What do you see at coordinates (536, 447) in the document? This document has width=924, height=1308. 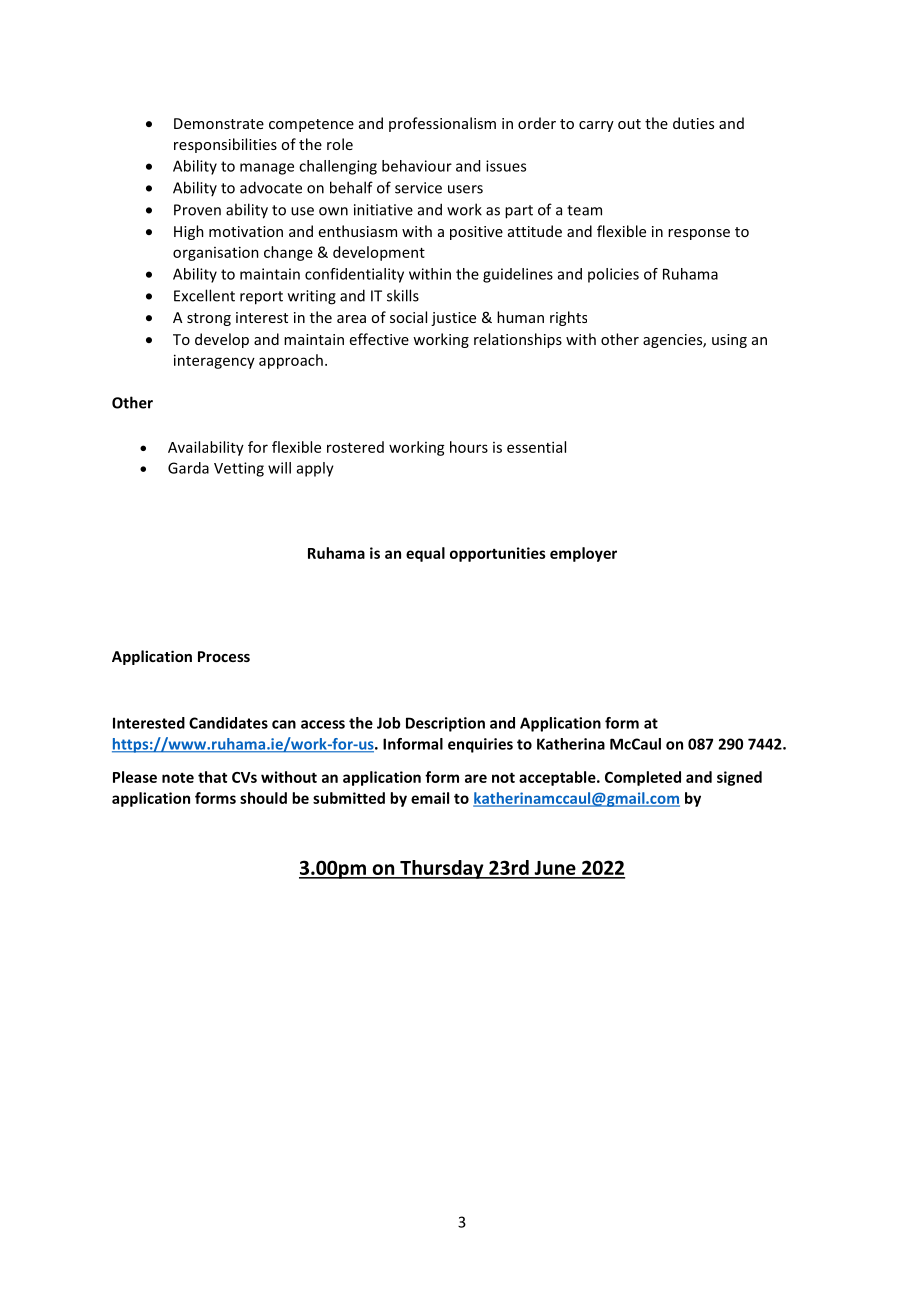 I see `essential` at bounding box center [536, 447].
